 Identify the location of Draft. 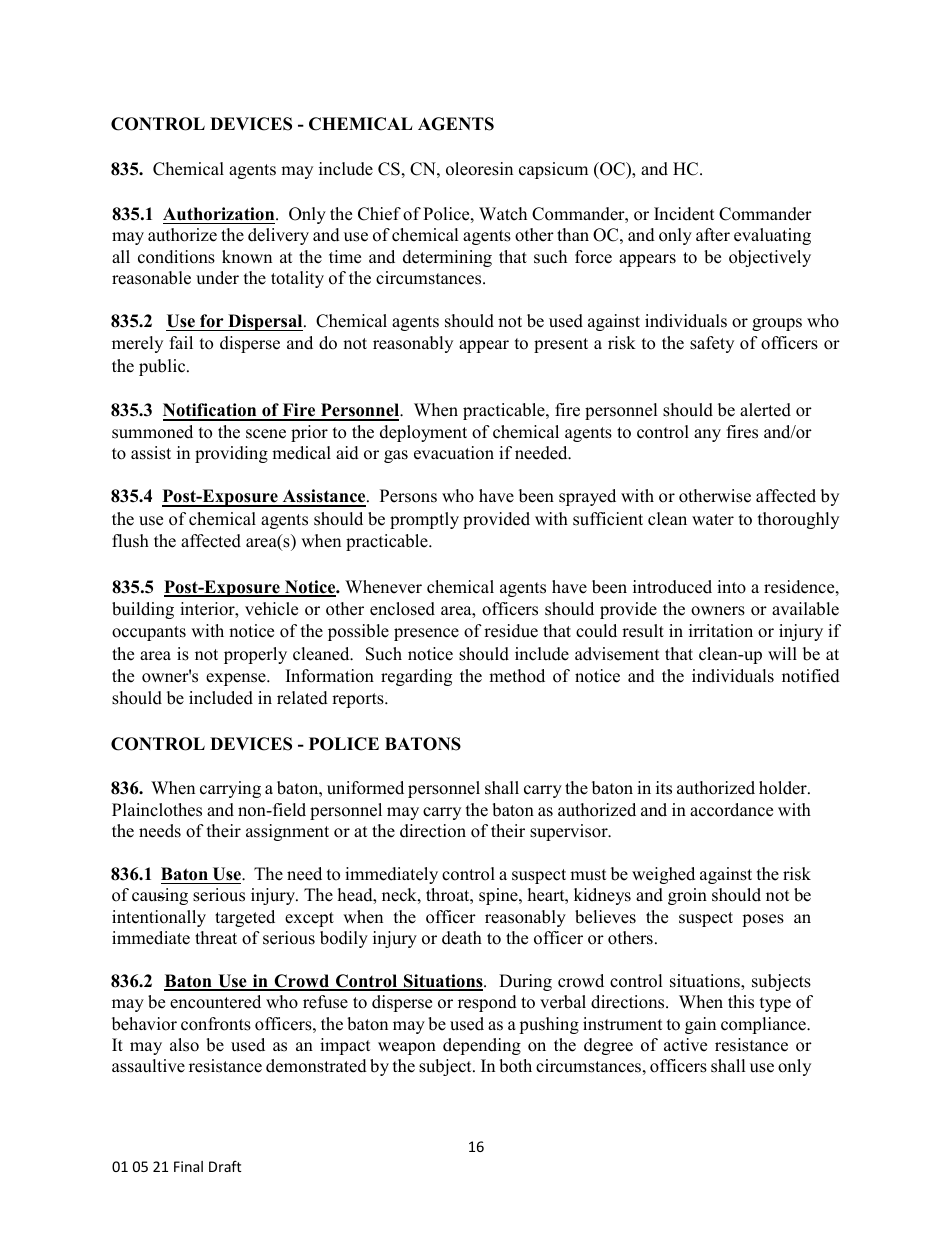
(225, 1166).
